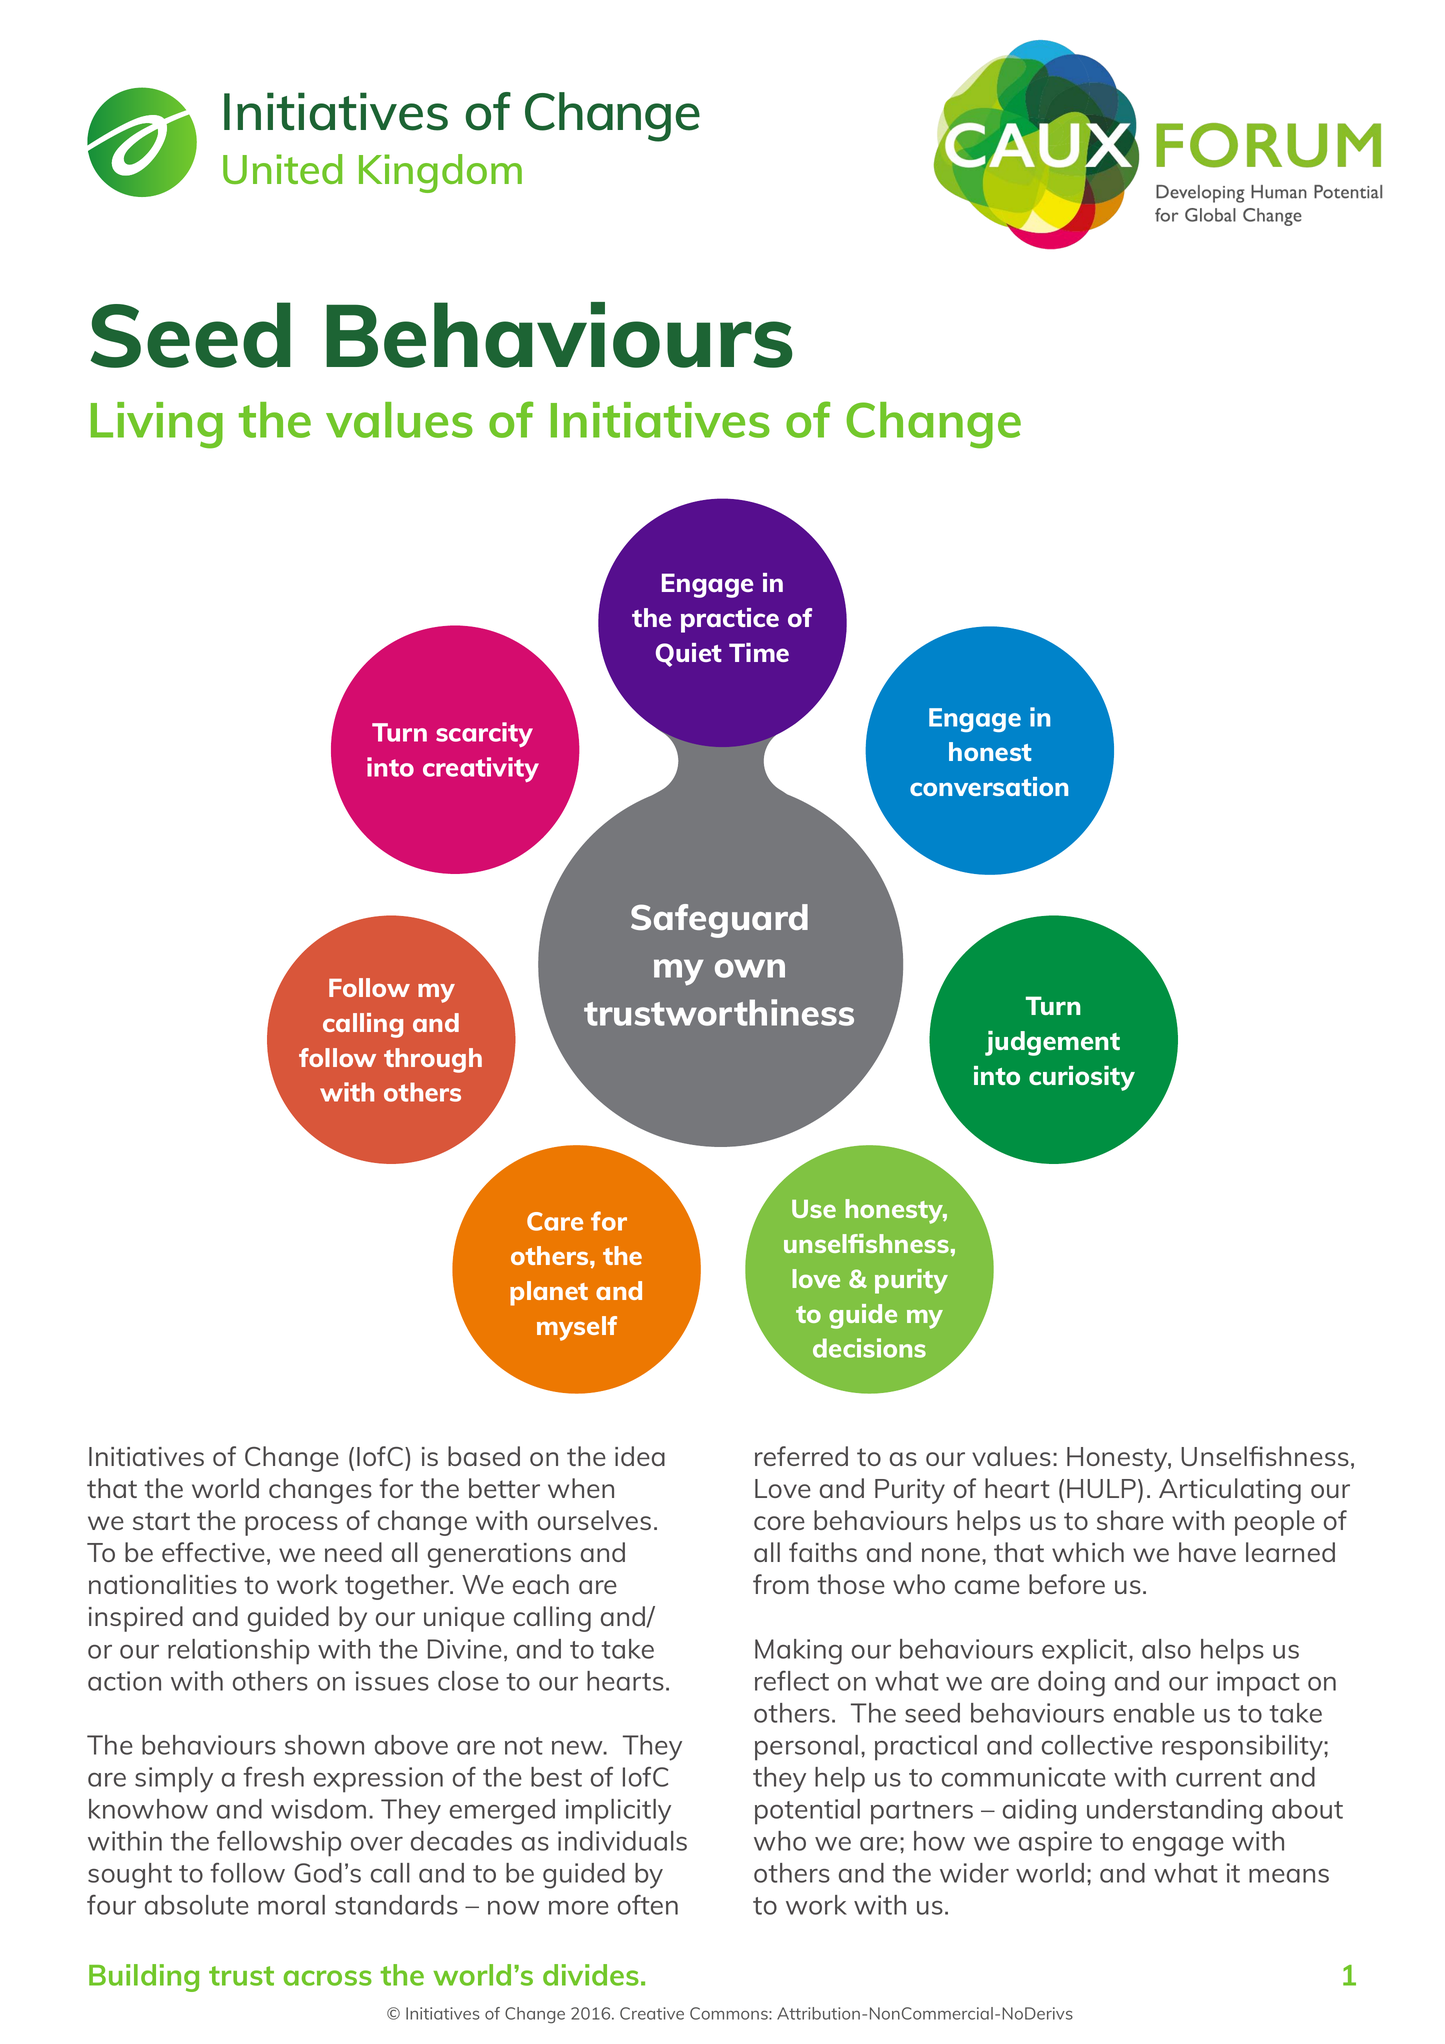 This screenshot has width=1445, height=2044. I want to click on creativity, so click(481, 769).
